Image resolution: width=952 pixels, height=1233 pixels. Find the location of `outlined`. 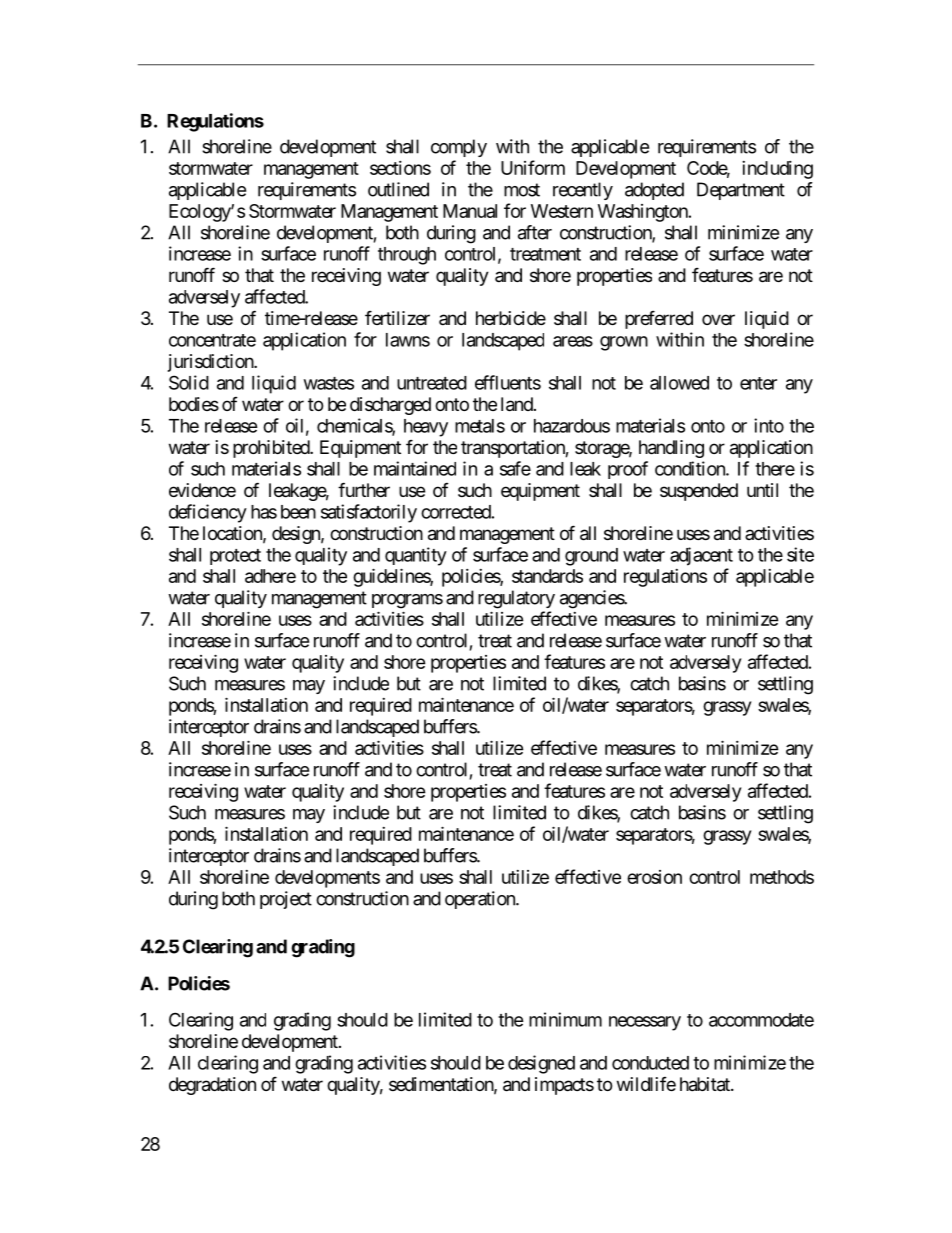

outlined is located at coordinates (398, 189).
